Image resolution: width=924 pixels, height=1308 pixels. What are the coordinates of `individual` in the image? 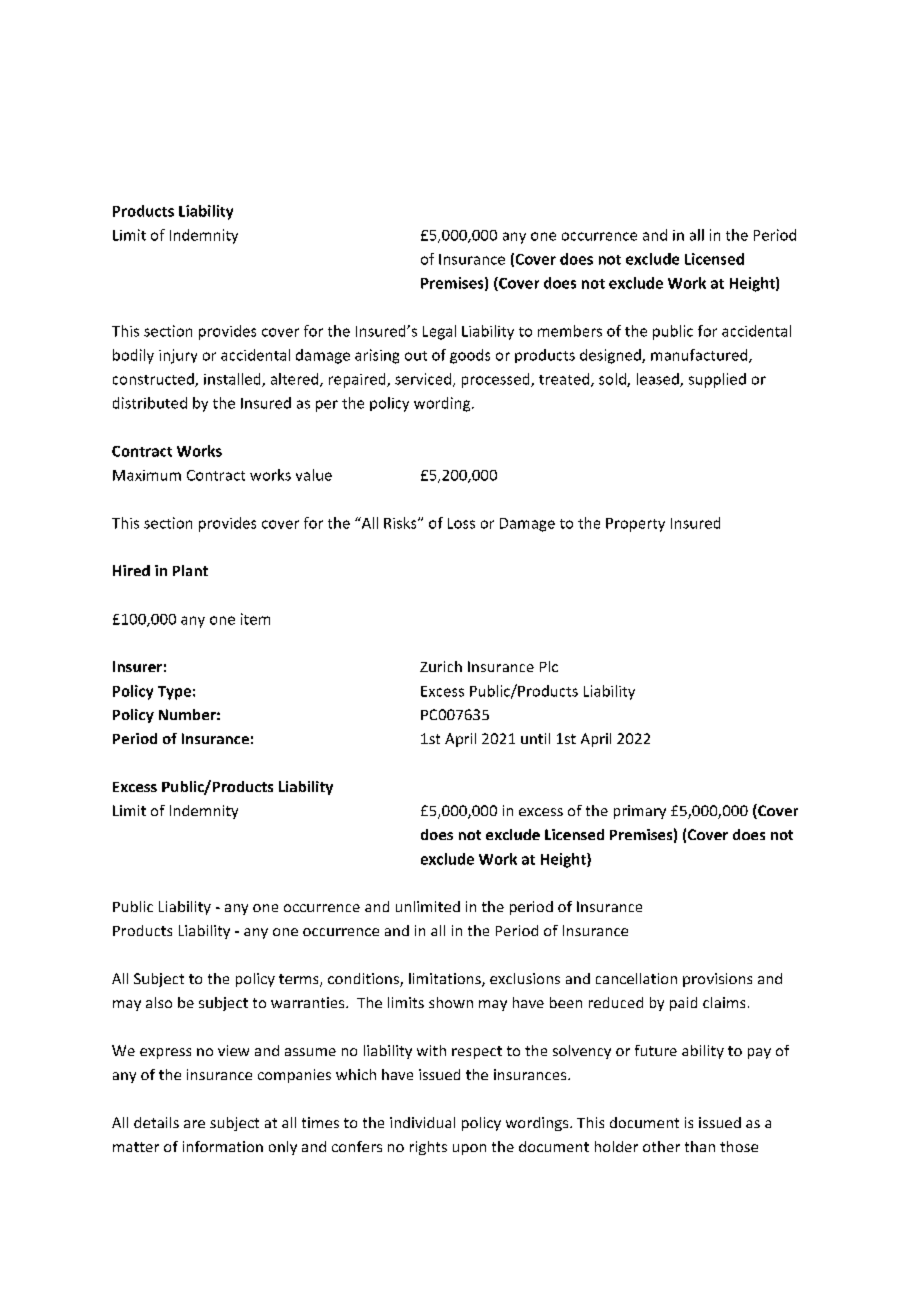 It's located at (422, 1122).
